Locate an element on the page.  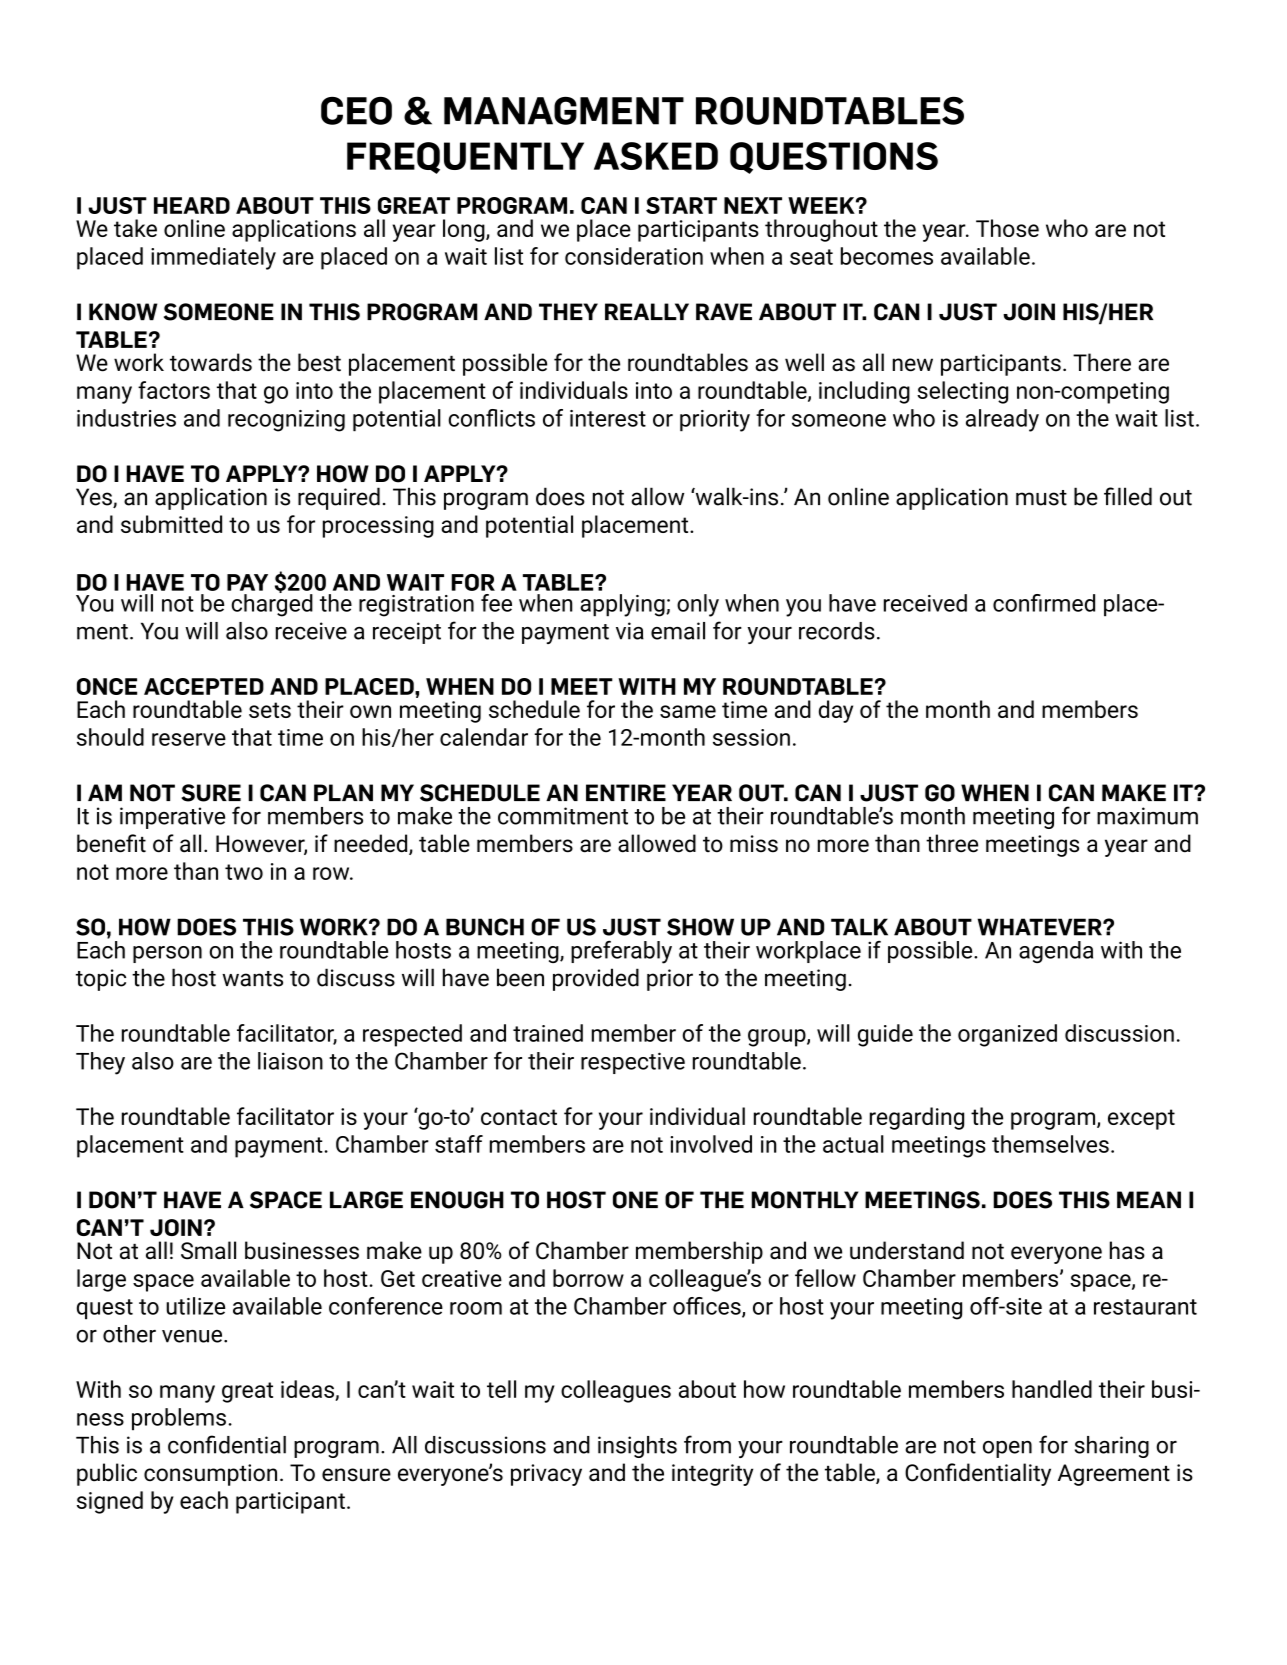
via is located at coordinates (630, 631).
